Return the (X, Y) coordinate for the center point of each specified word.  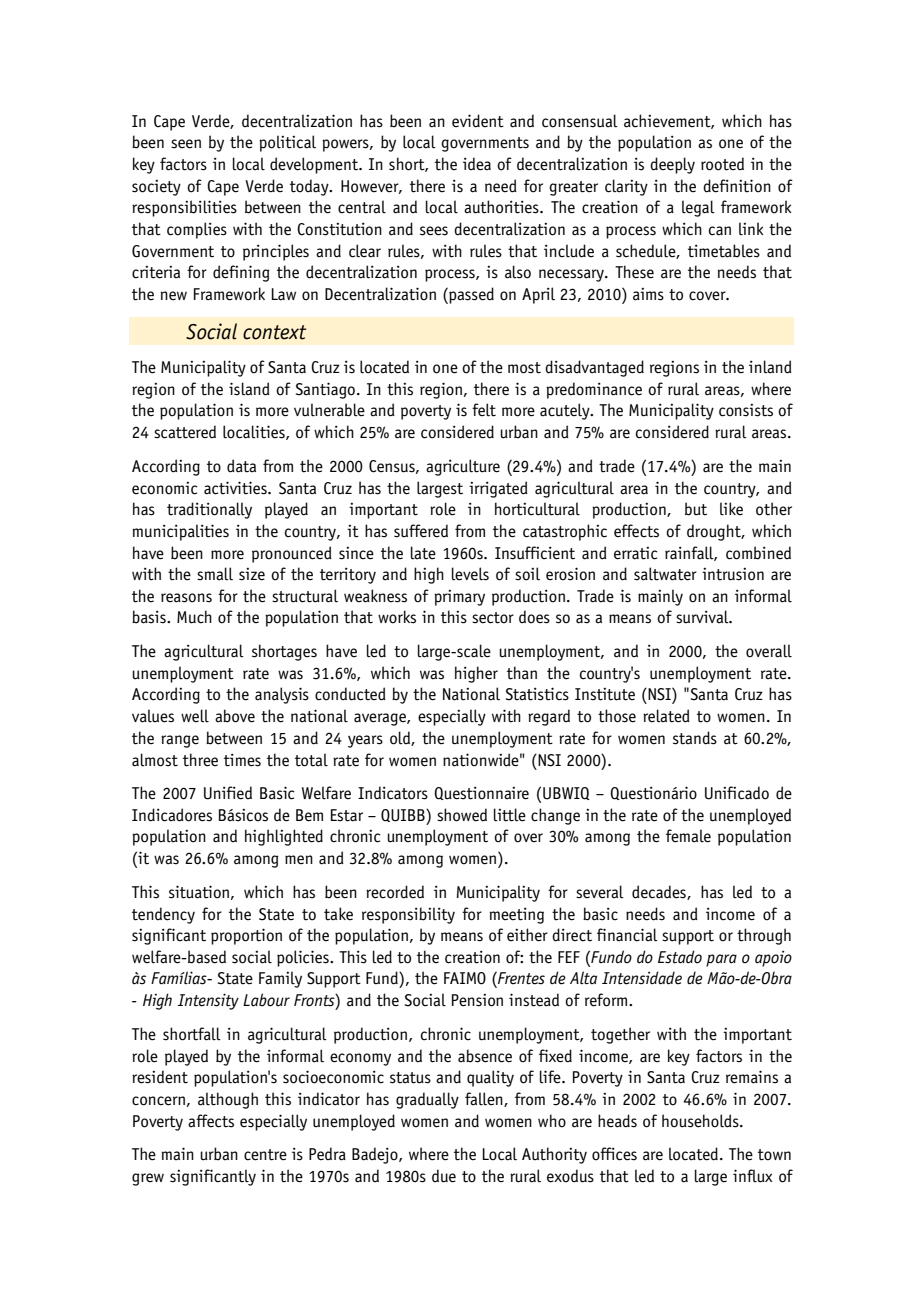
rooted (722, 164)
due (444, 1176)
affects (211, 1121)
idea (477, 164)
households (701, 1121)
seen (186, 144)
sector (493, 618)
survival (703, 617)
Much (194, 617)
